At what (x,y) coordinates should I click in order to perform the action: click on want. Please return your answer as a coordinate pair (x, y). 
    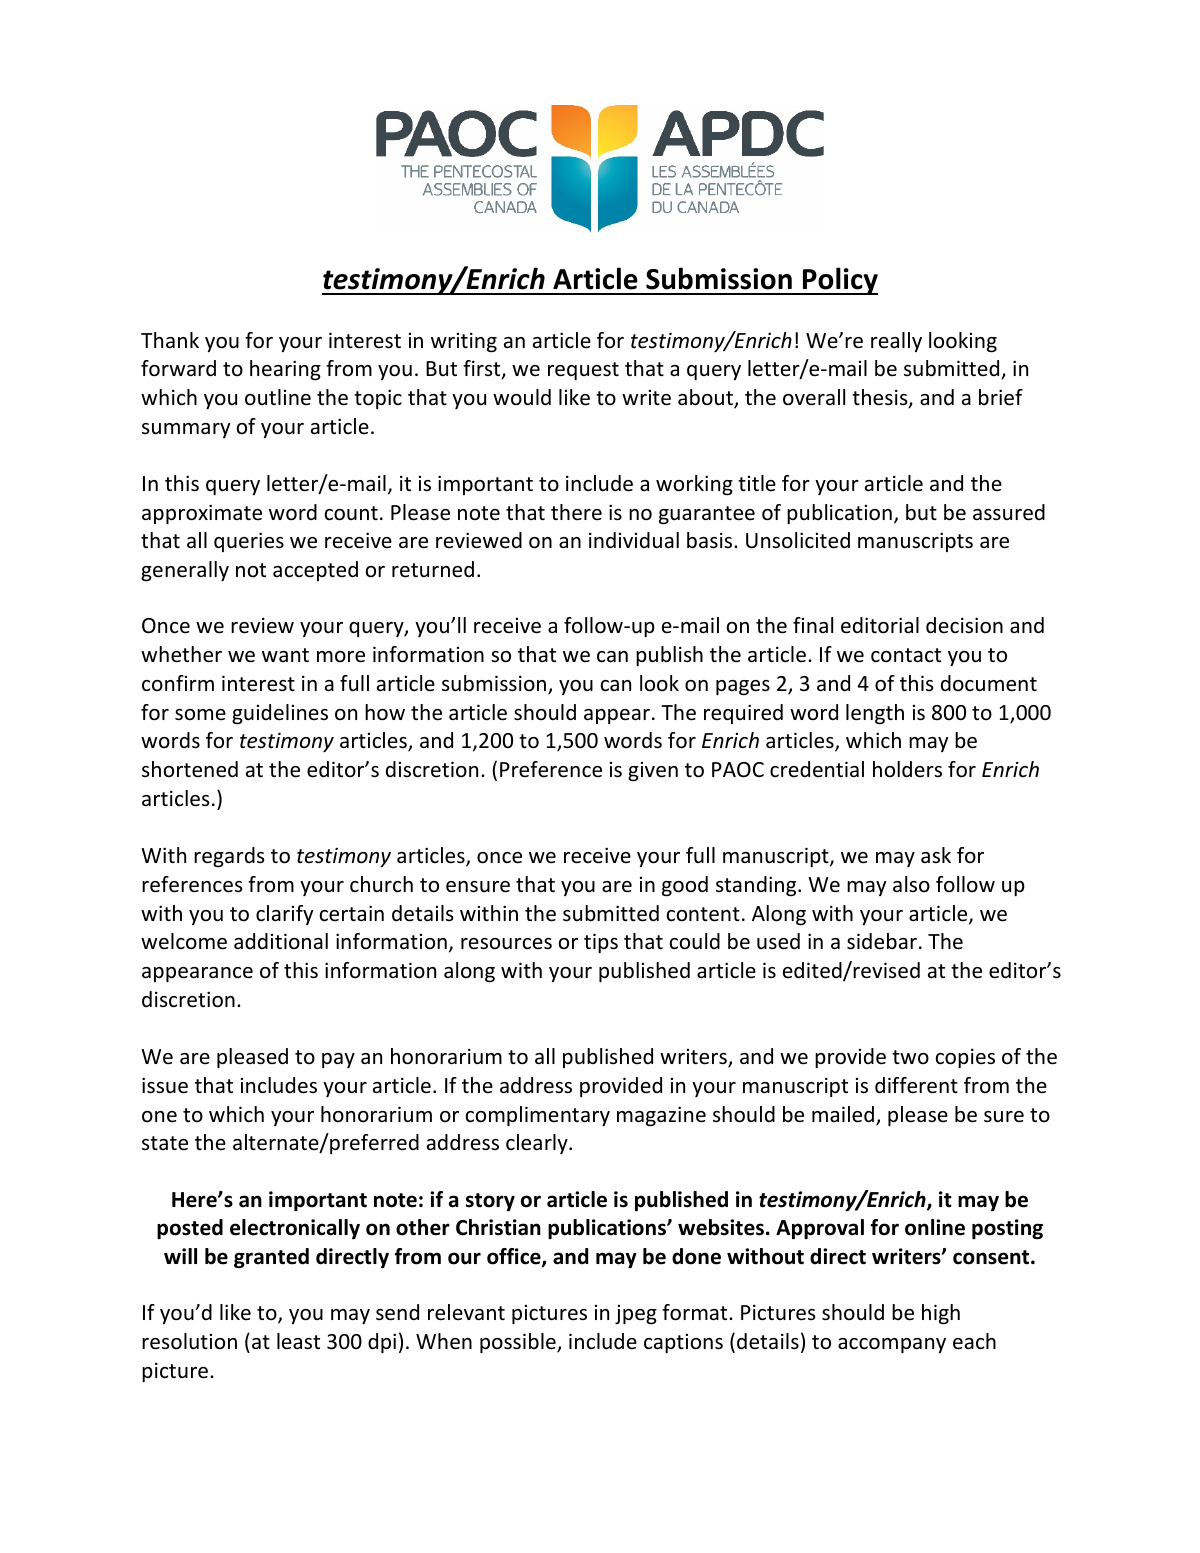
    Looking at the image, I should click on (285, 655).
